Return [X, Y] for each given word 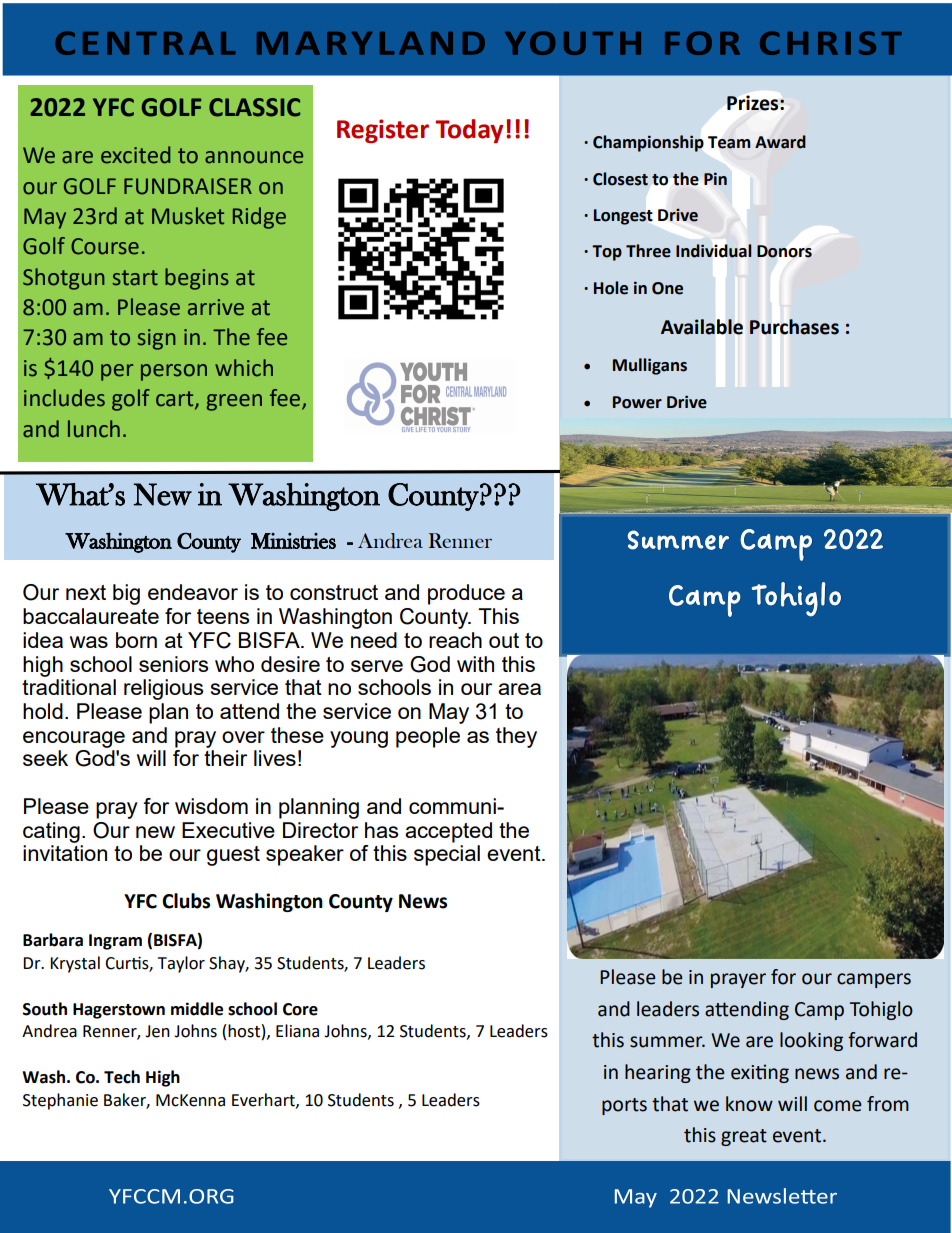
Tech [122, 1077]
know [749, 1104]
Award [780, 142]
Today [469, 131]
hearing [658, 1073]
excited [135, 155]
